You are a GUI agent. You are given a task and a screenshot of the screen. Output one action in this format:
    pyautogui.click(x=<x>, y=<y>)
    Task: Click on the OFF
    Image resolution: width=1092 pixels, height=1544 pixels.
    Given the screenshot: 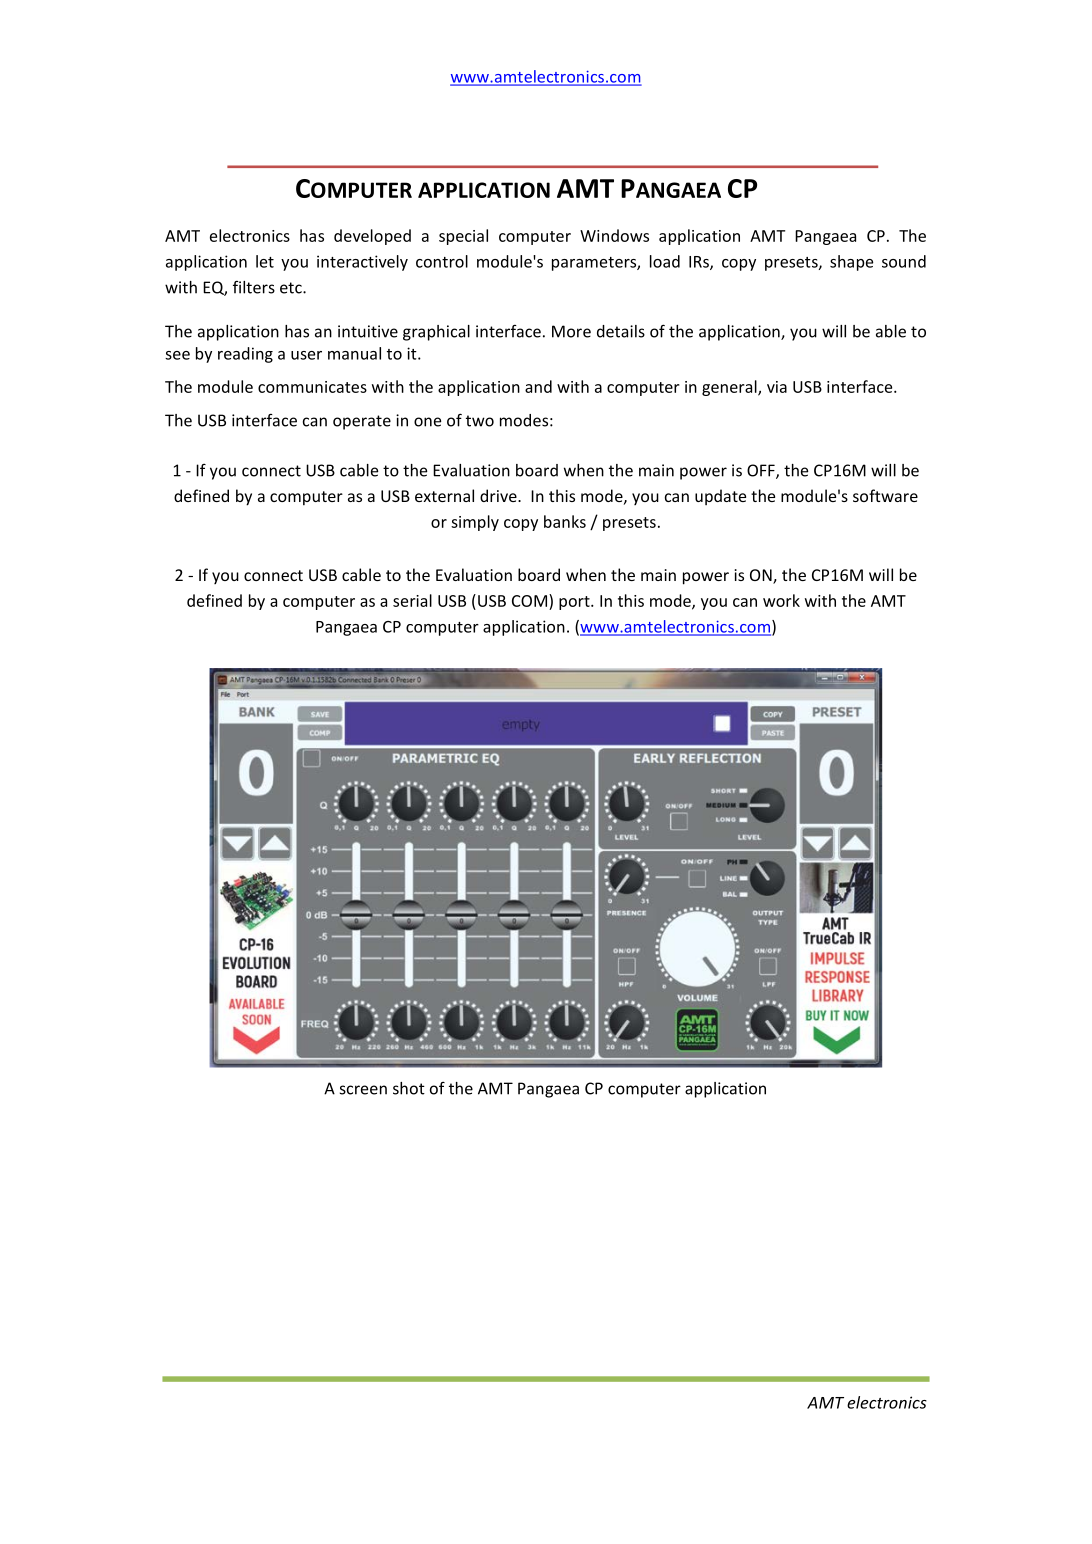 What is the action you would take?
    pyautogui.click(x=762, y=471)
